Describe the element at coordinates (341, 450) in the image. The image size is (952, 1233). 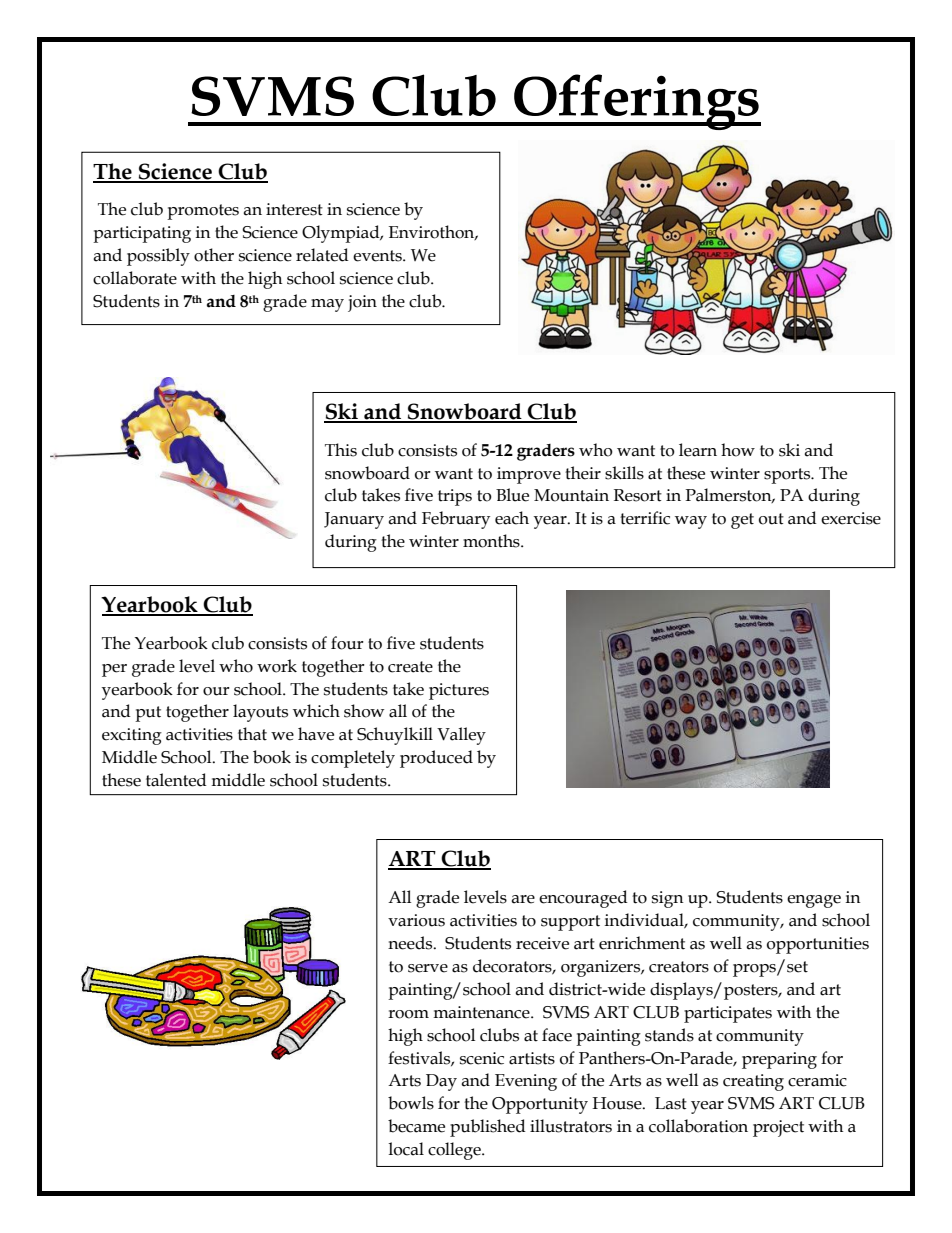
I see `This` at that location.
